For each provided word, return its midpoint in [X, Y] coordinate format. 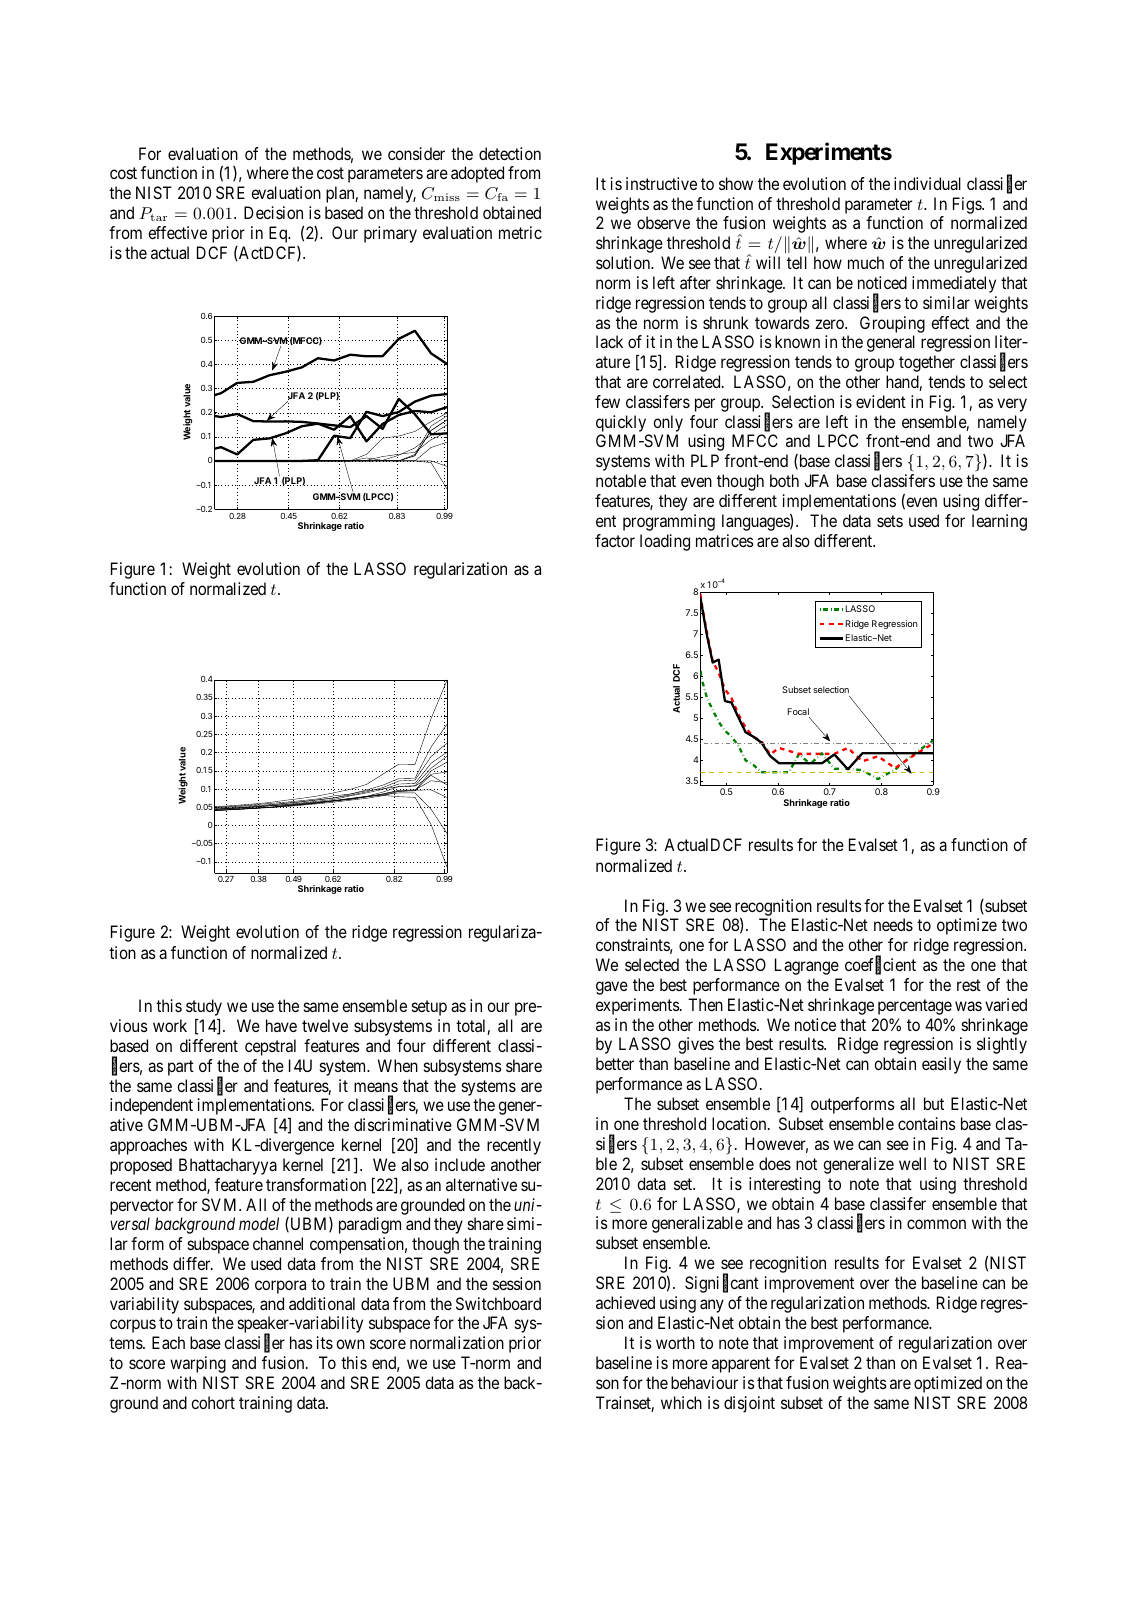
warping [198, 1364]
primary [390, 234]
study [204, 1007]
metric [520, 232]
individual [927, 183]
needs [893, 924]
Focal [799, 713]
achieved [625, 1302]
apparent [741, 1365]
